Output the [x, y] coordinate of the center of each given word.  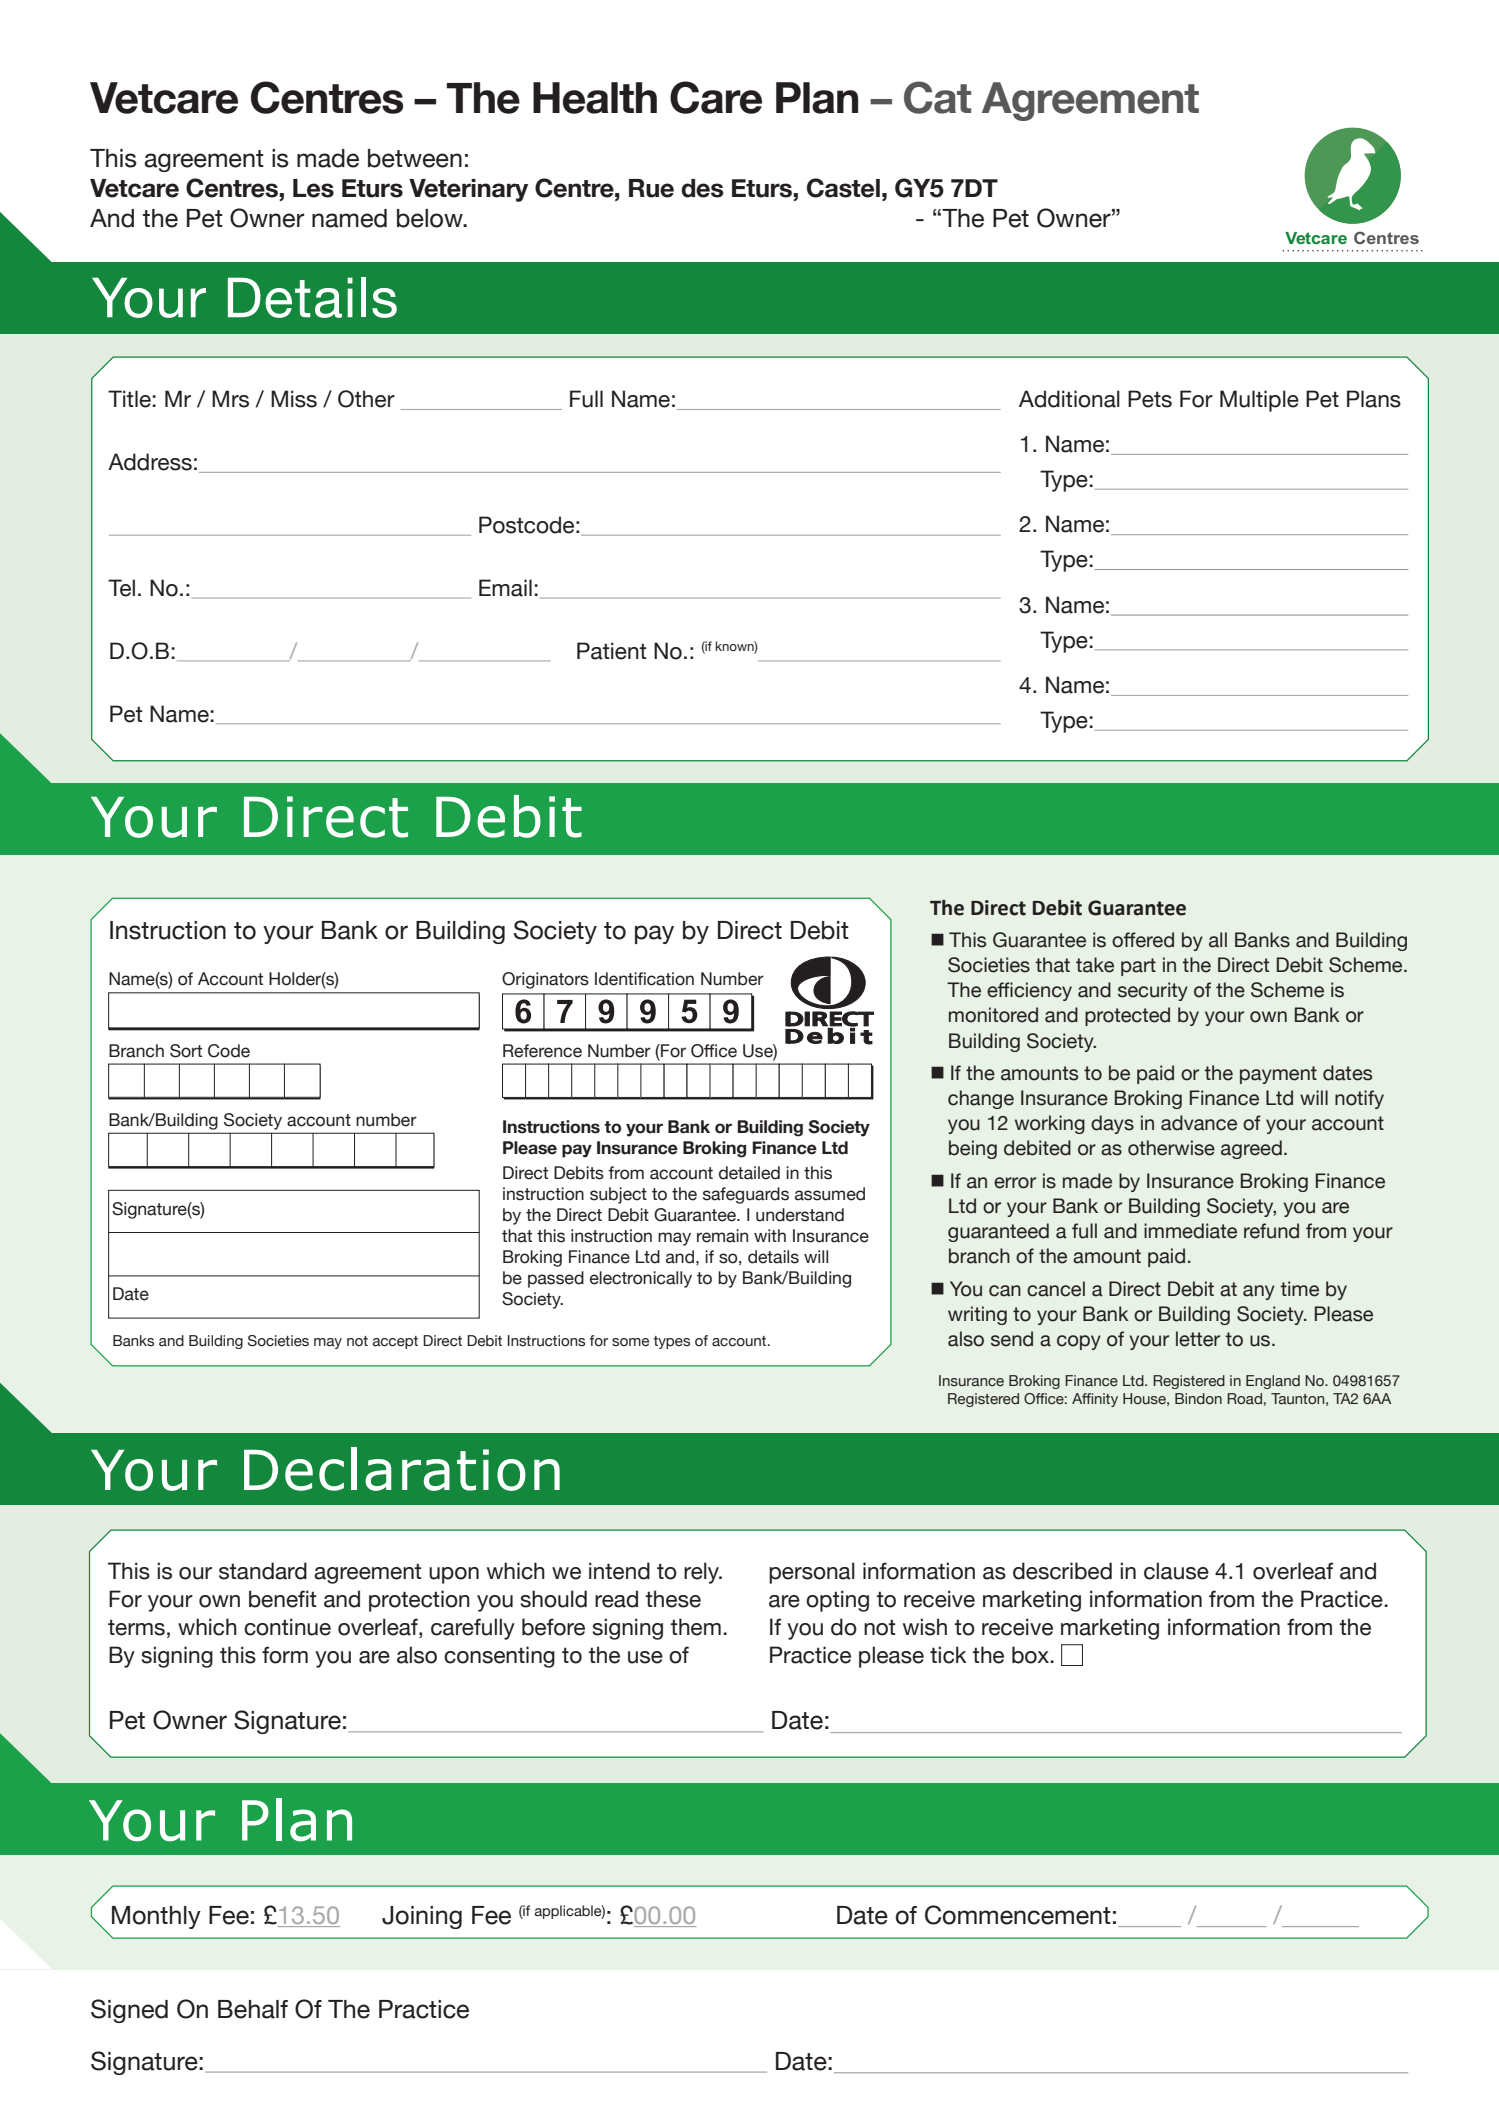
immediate [1190, 1231]
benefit [283, 1599]
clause [1176, 1571]
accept [395, 1342]
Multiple [1259, 401]
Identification [644, 979]
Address [150, 462]
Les [313, 188]
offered [1143, 940]
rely [703, 1573]
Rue [651, 188]
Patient [612, 651]
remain [722, 1236]
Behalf [253, 2009]
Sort [186, 1051]
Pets [1150, 399]
